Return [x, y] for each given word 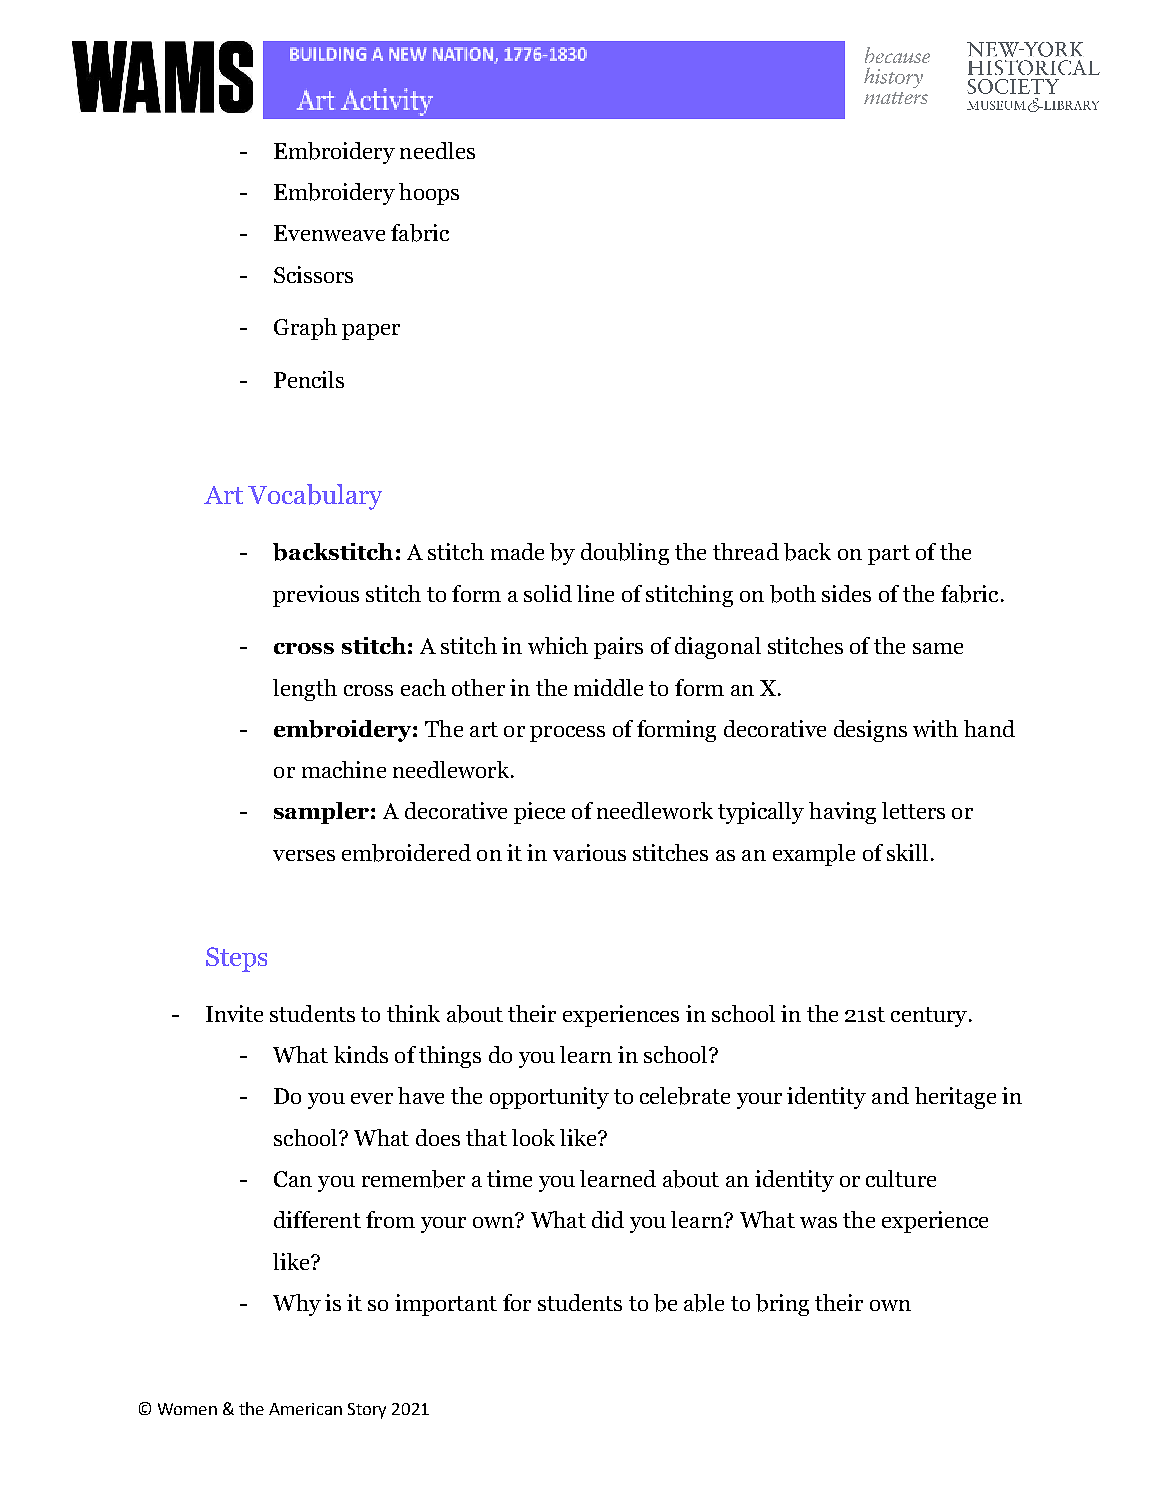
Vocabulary [315, 497]
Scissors [313, 274]
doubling [625, 554]
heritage [955, 1098]
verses [304, 855]
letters [913, 810]
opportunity [549, 1098]
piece [539, 813]
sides [846, 593]
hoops [429, 194]
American [305, 1409]
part [889, 555]
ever [372, 1098]
